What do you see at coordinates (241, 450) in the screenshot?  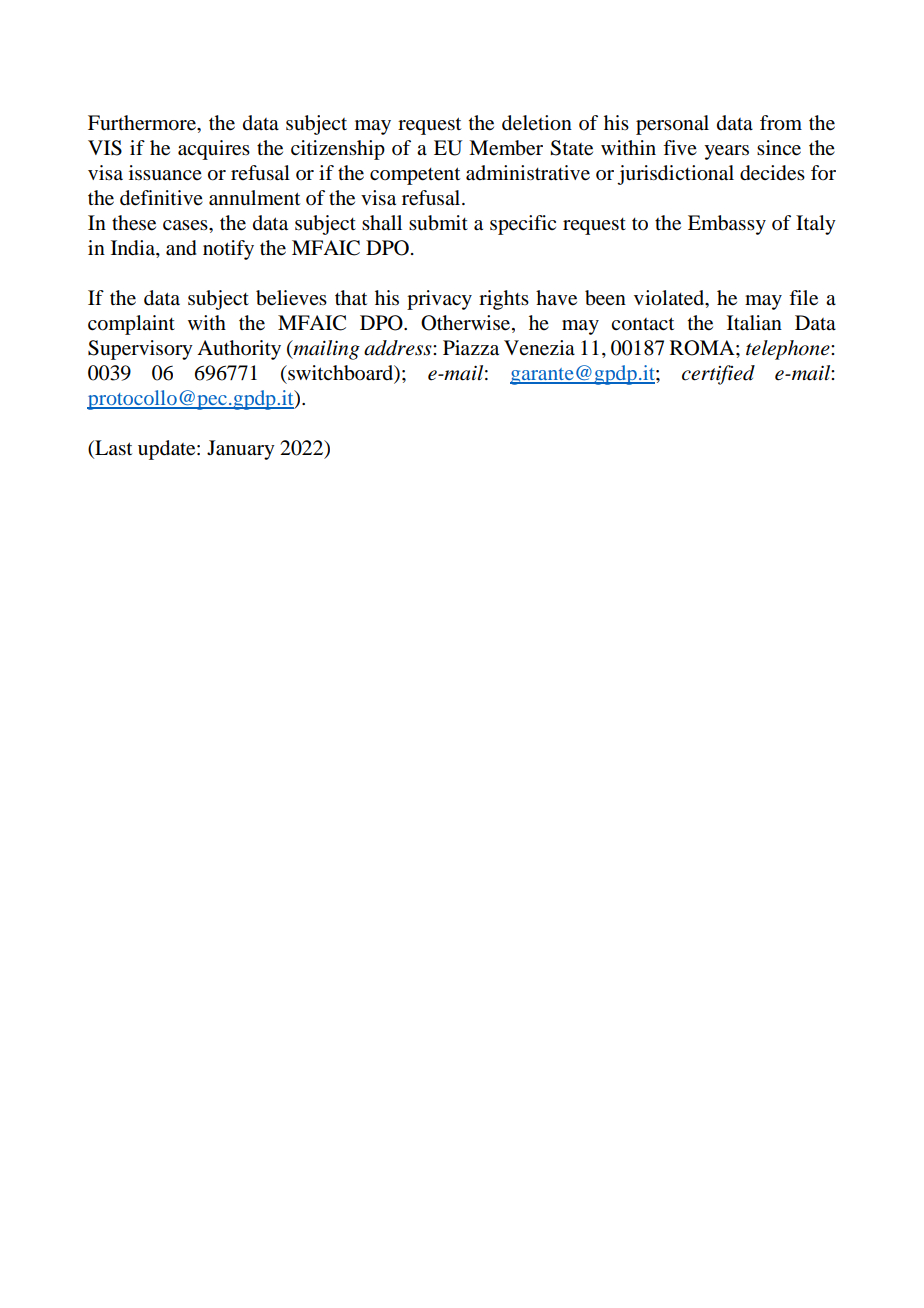 I see `January` at bounding box center [241, 450].
